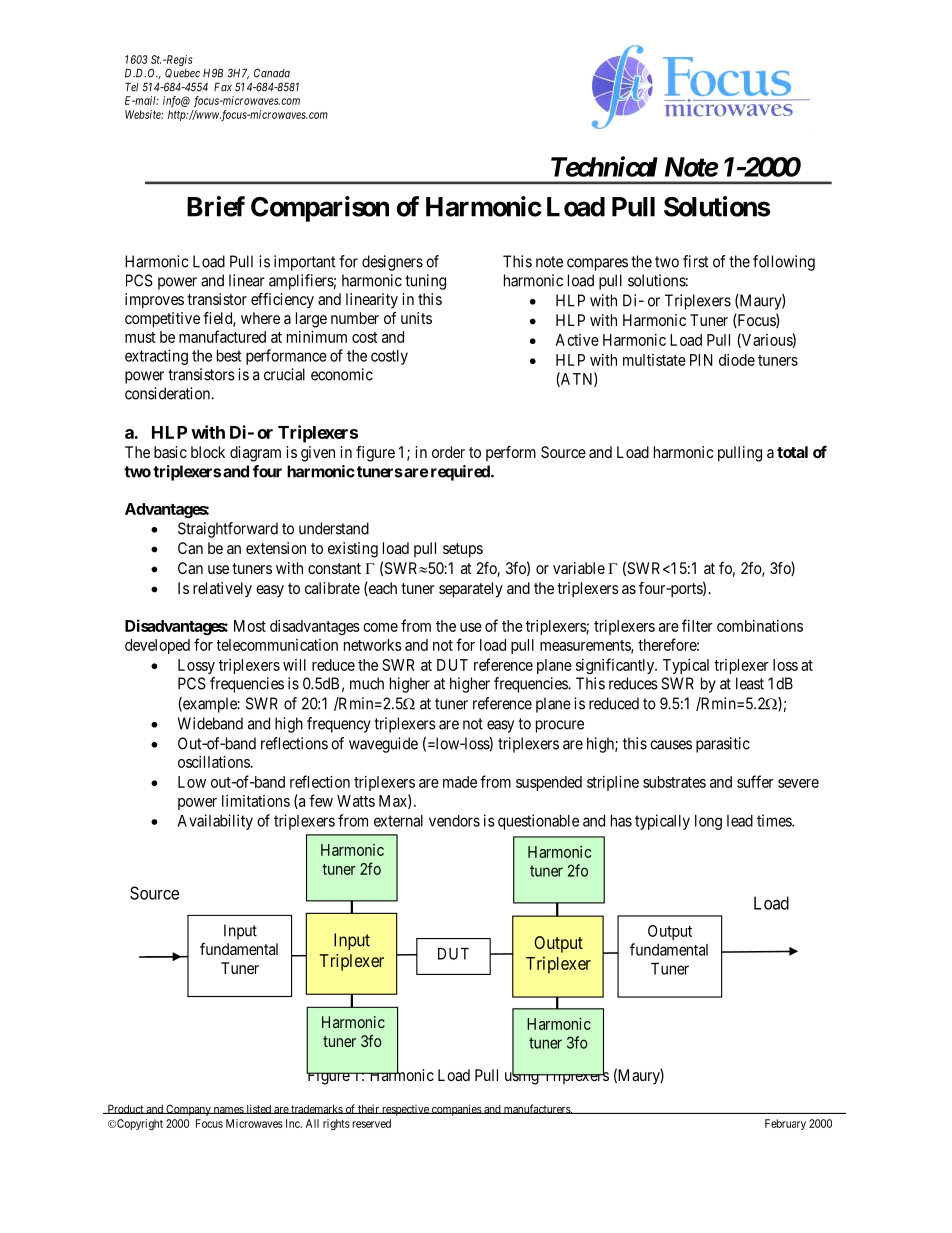 Image resolution: width=952 pixels, height=1233 pixels. What do you see at coordinates (696, 261) in the screenshot?
I see `first` at bounding box center [696, 261].
